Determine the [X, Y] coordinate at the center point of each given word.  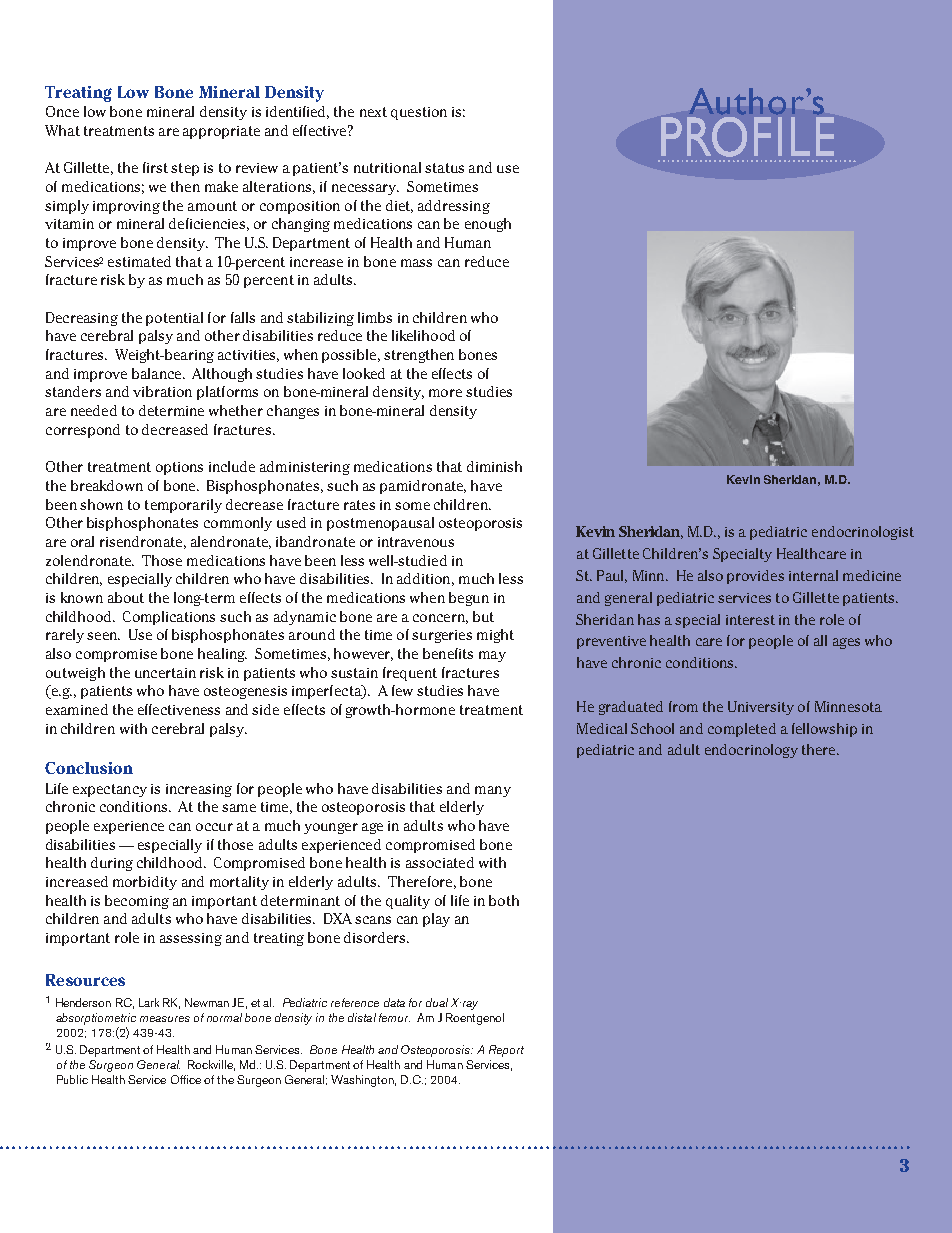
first [155, 167]
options [179, 468]
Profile [747, 137]
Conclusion [89, 768]
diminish [494, 466]
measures [165, 1019]
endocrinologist [863, 533]
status [444, 168]
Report [506, 1051]
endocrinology [751, 751]
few [402, 690]
